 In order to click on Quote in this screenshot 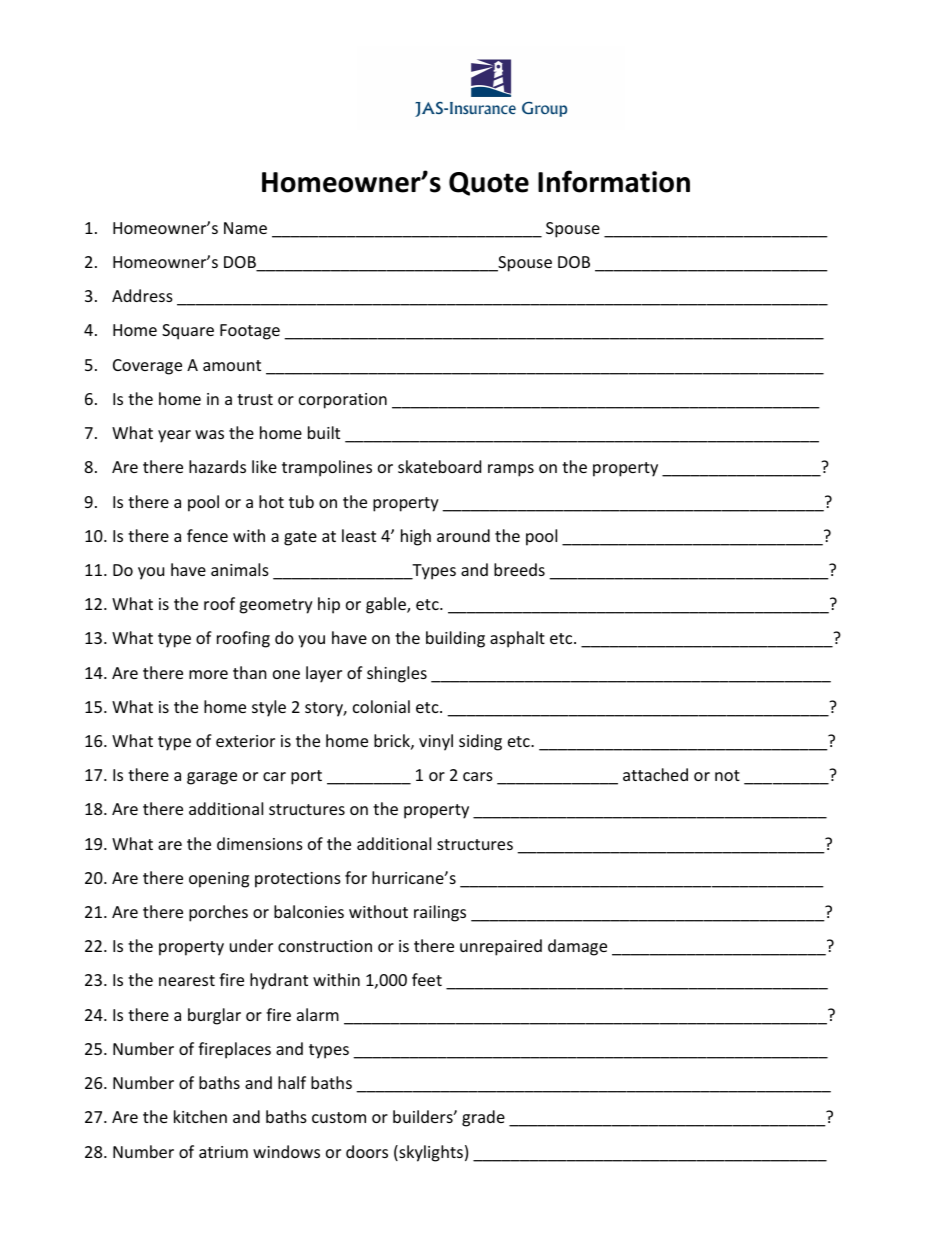, I will do `click(489, 184)`.
